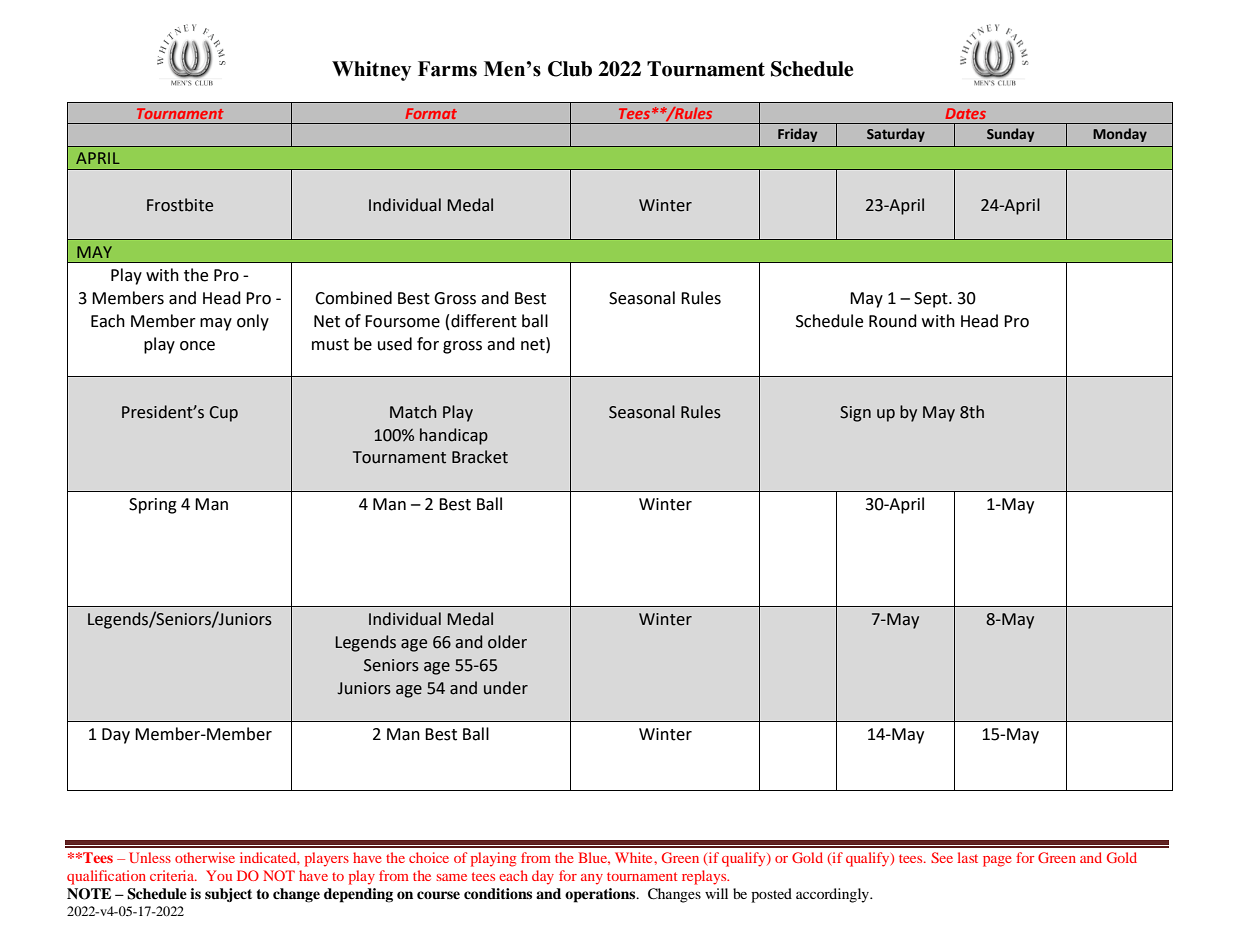 This image has width=1233, height=952. What do you see at coordinates (219, 875) in the image?
I see `You` at bounding box center [219, 875].
